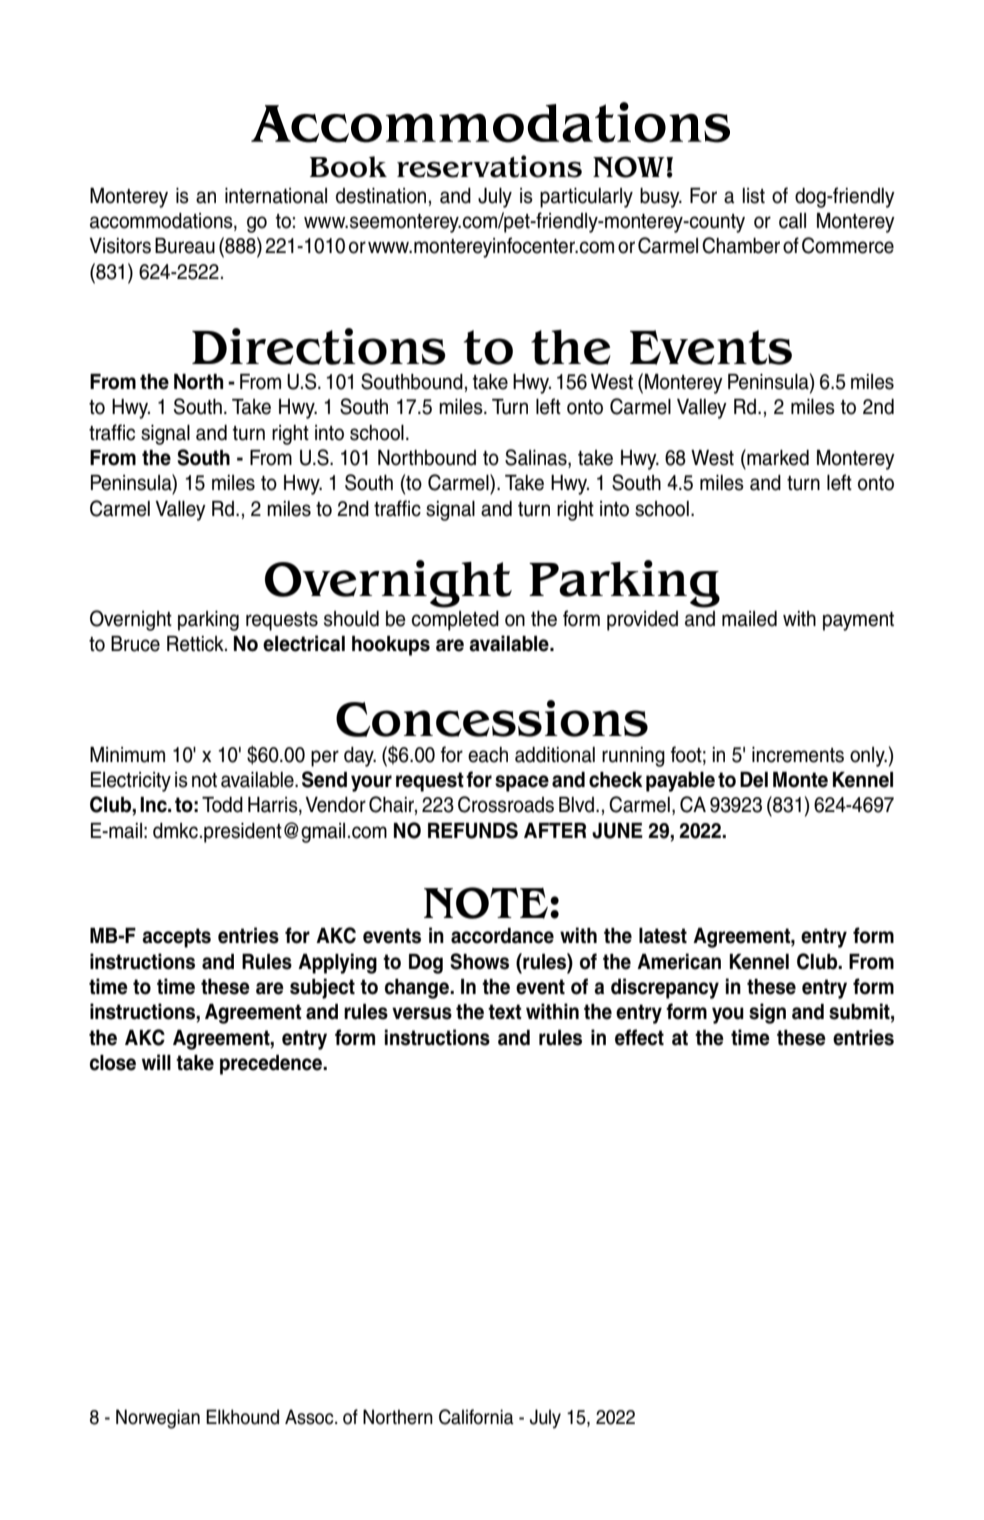 This screenshot has height=1520, width=984. What do you see at coordinates (158, 1419) in the screenshot?
I see `Norwegian` at bounding box center [158, 1419].
